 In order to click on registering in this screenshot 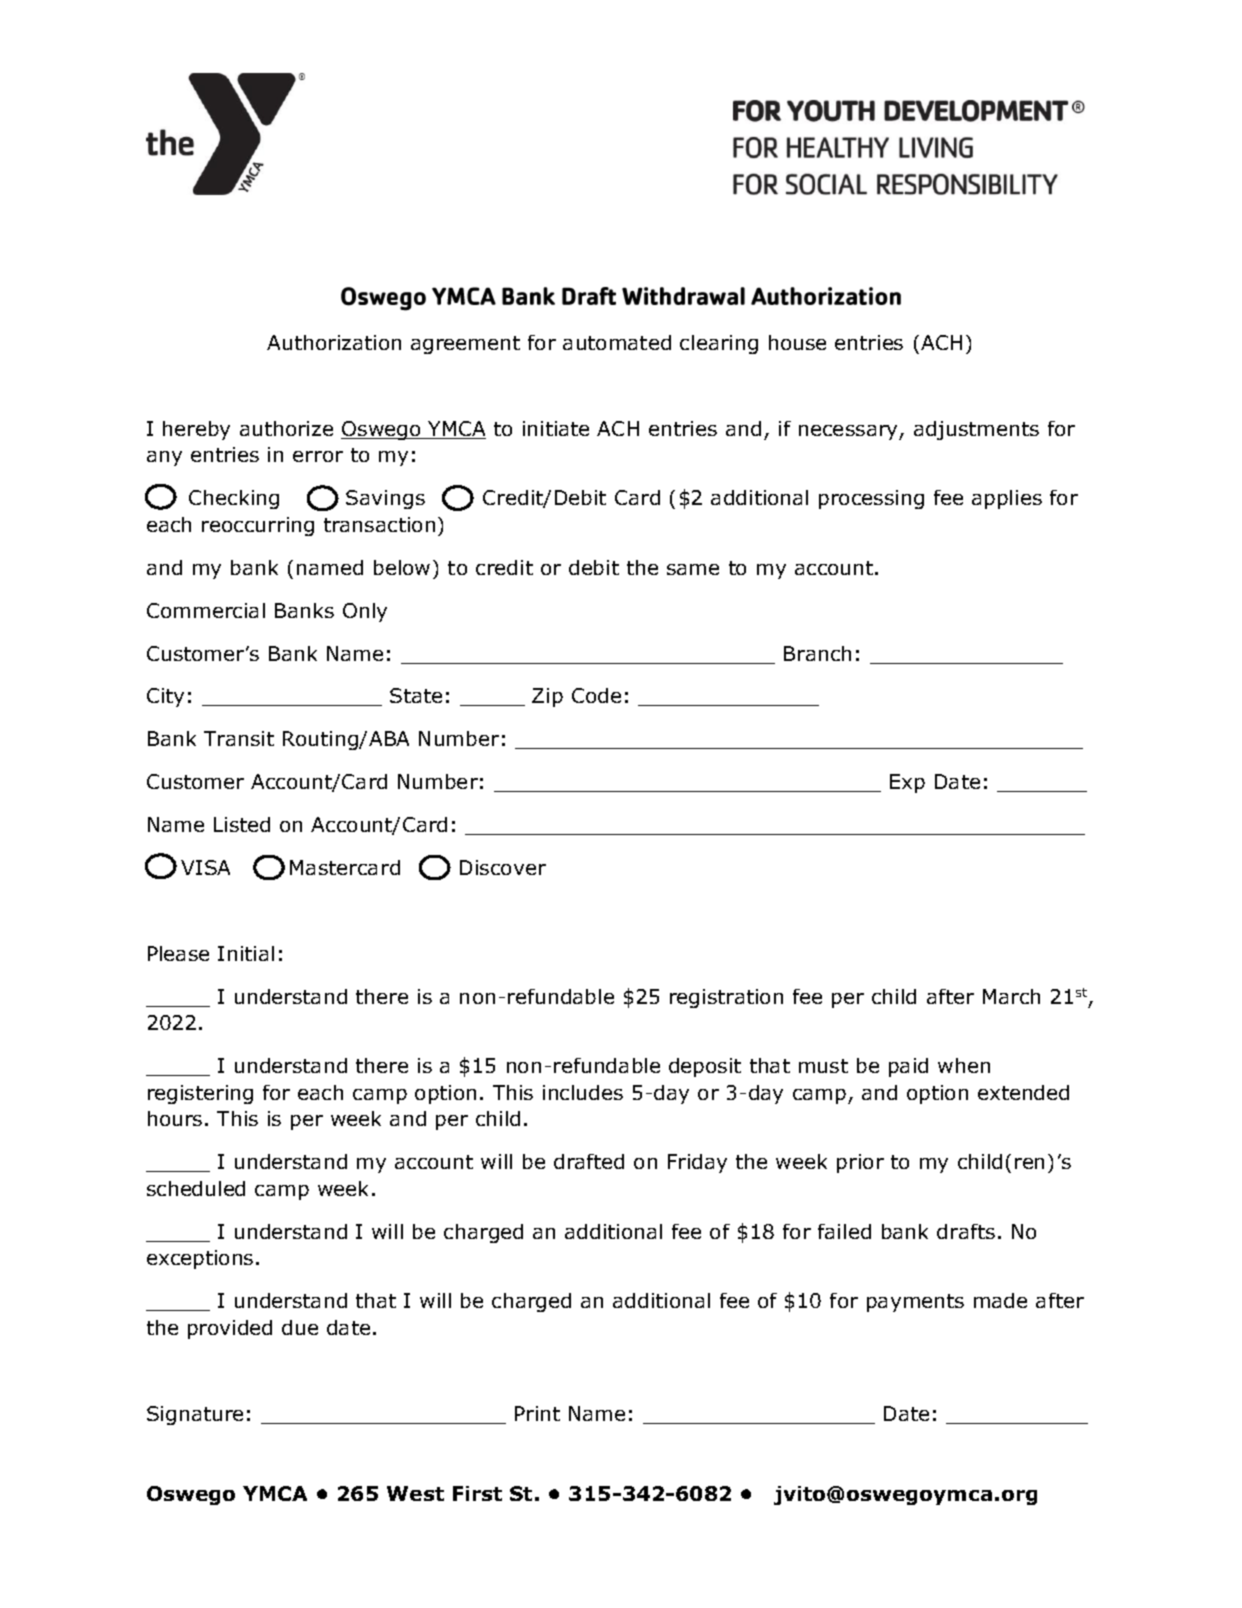, I will do `click(200, 1094)`.
